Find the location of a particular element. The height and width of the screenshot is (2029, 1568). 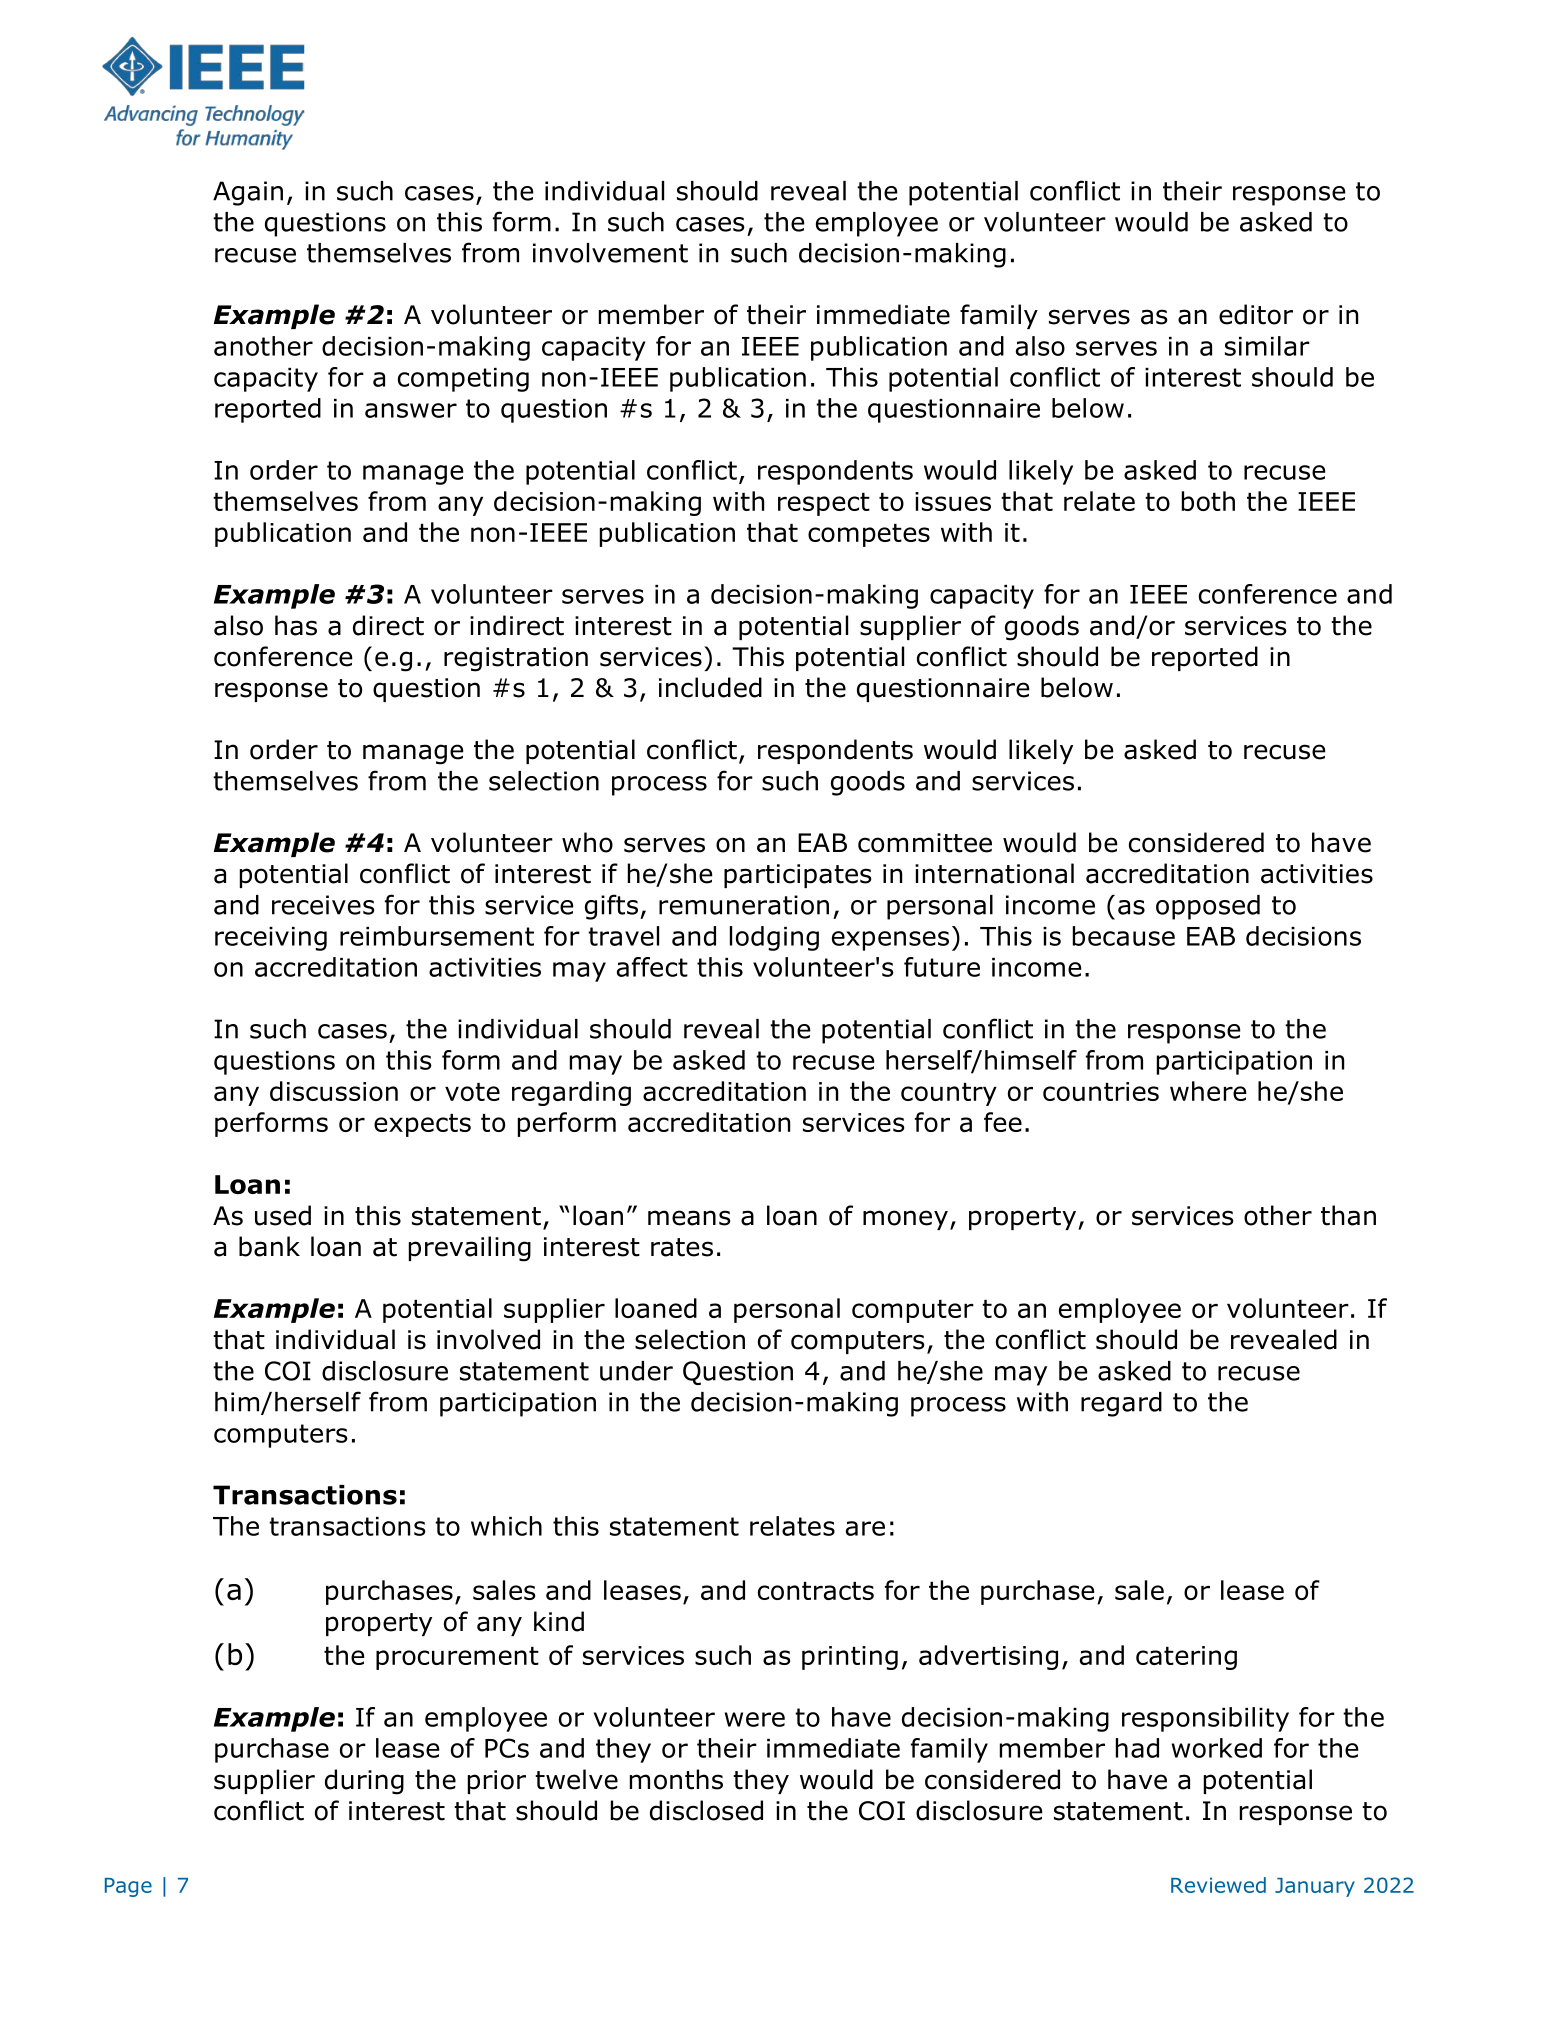

involvement is located at coordinates (610, 253).
